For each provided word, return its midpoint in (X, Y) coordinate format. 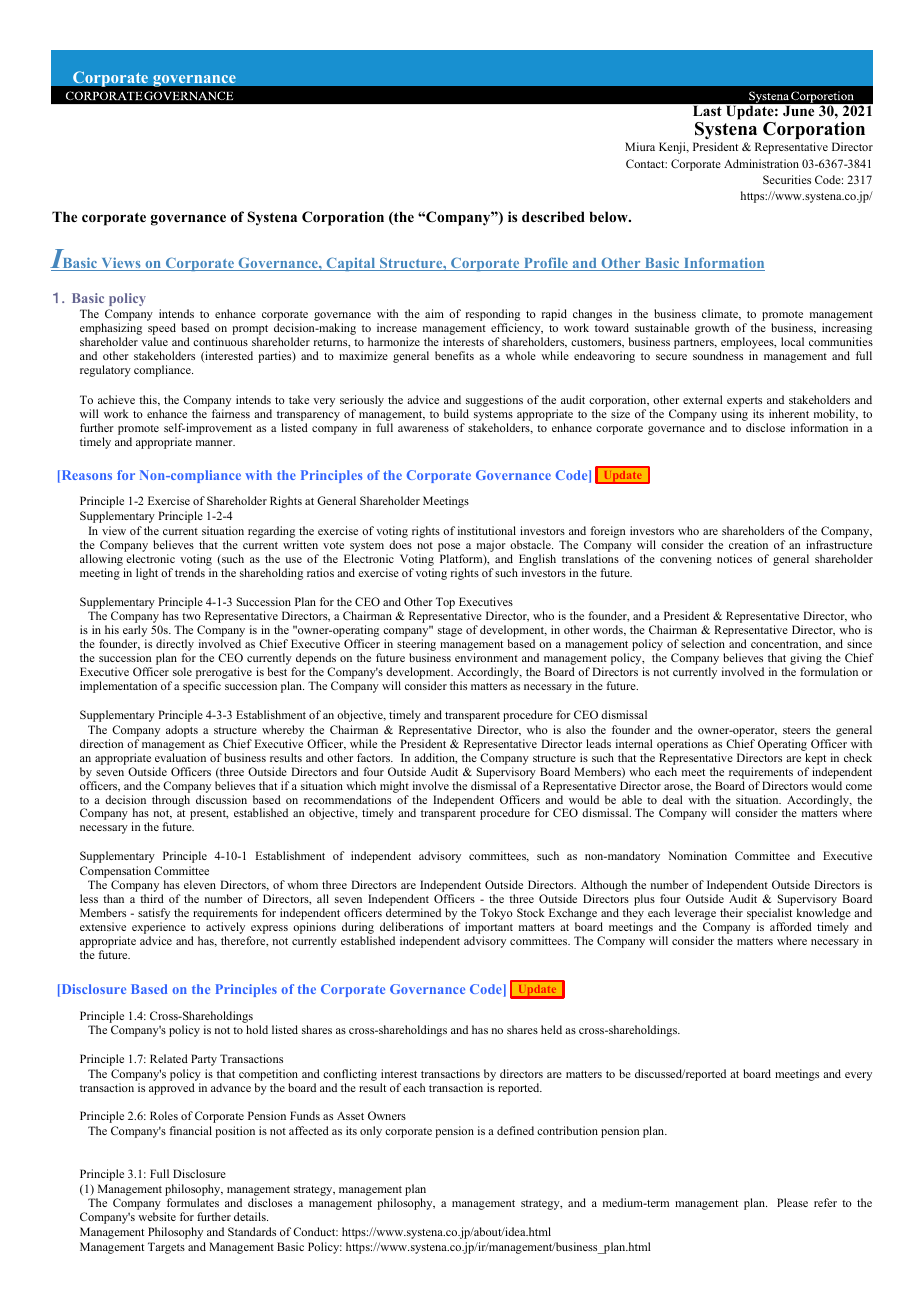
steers (796, 730)
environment (486, 657)
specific (202, 687)
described (553, 216)
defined (515, 1130)
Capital (351, 264)
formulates (193, 1202)
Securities (787, 179)
